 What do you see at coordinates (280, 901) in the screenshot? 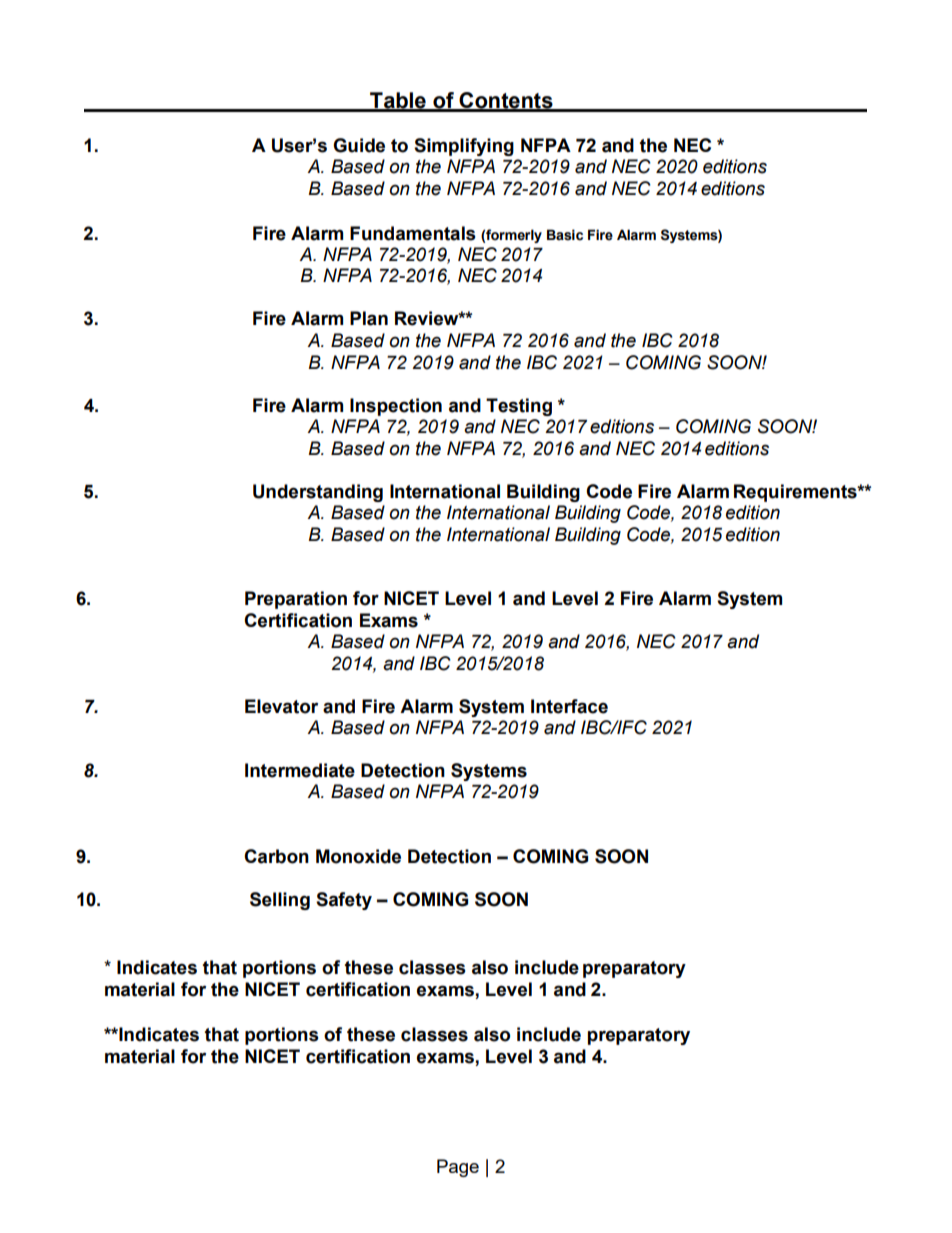
I see `Selling` at bounding box center [280, 901].
